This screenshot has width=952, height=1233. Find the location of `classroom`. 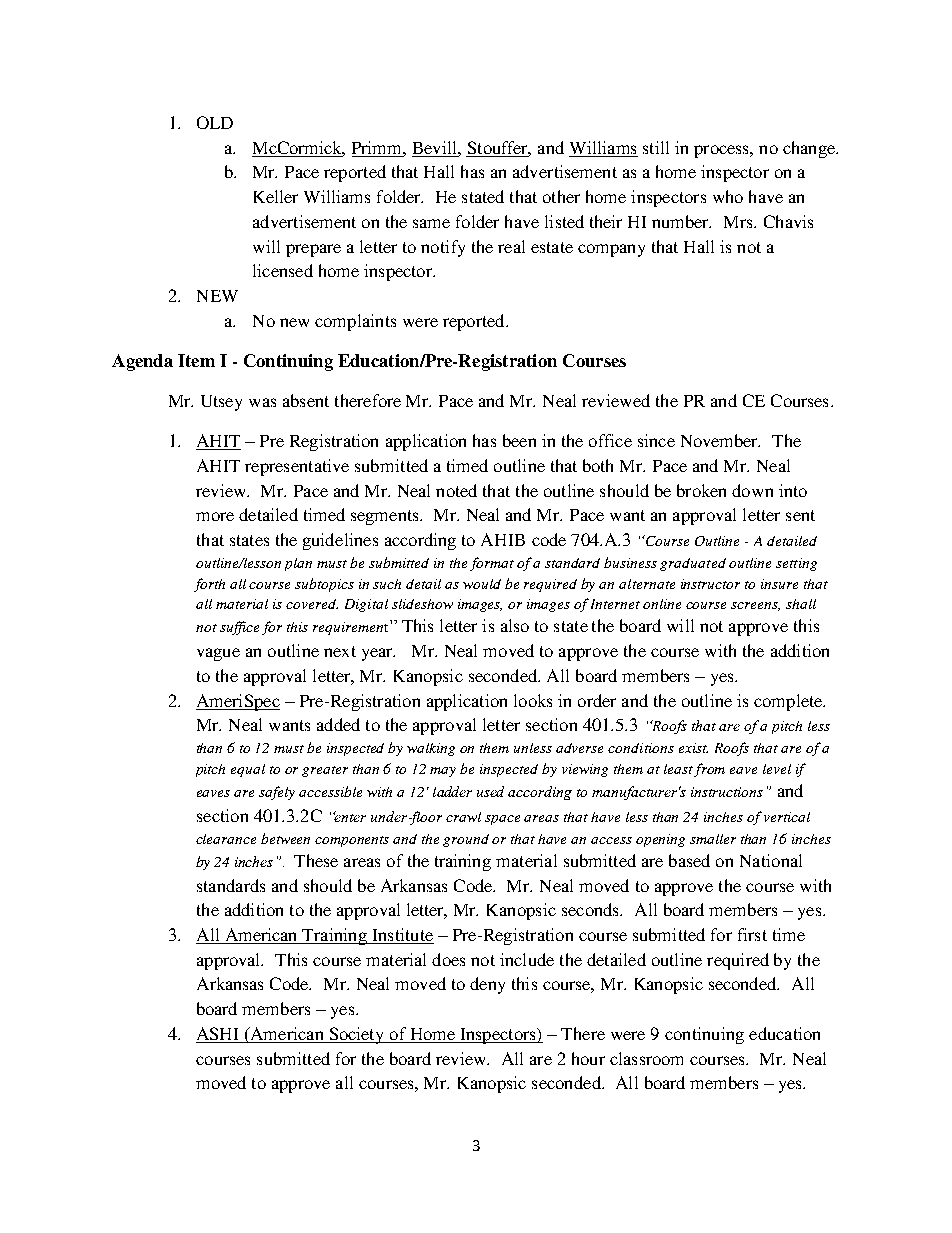

classroom is located at coordinates (646, 1058).
